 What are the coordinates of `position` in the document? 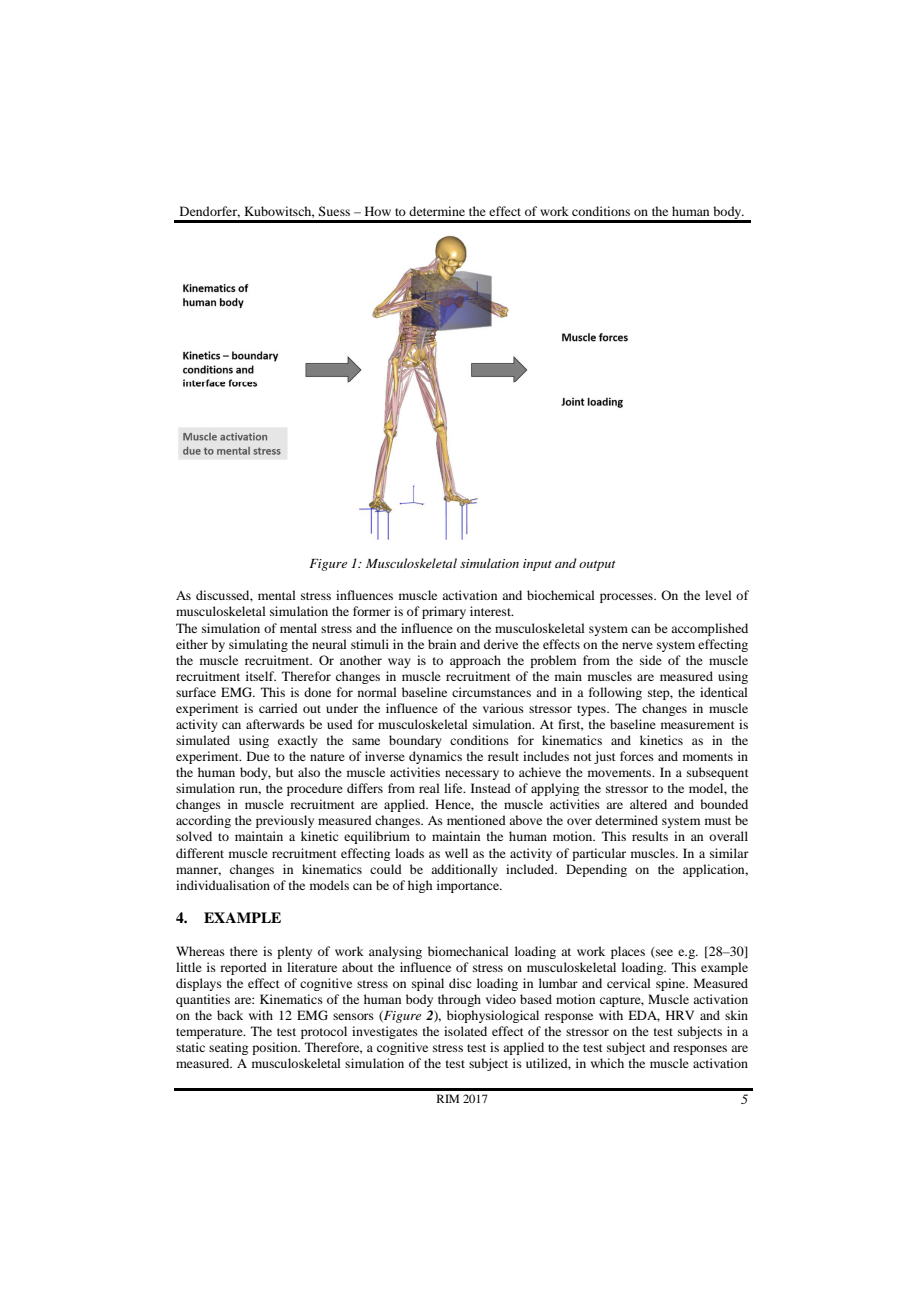 It's located at (276, 1048).
